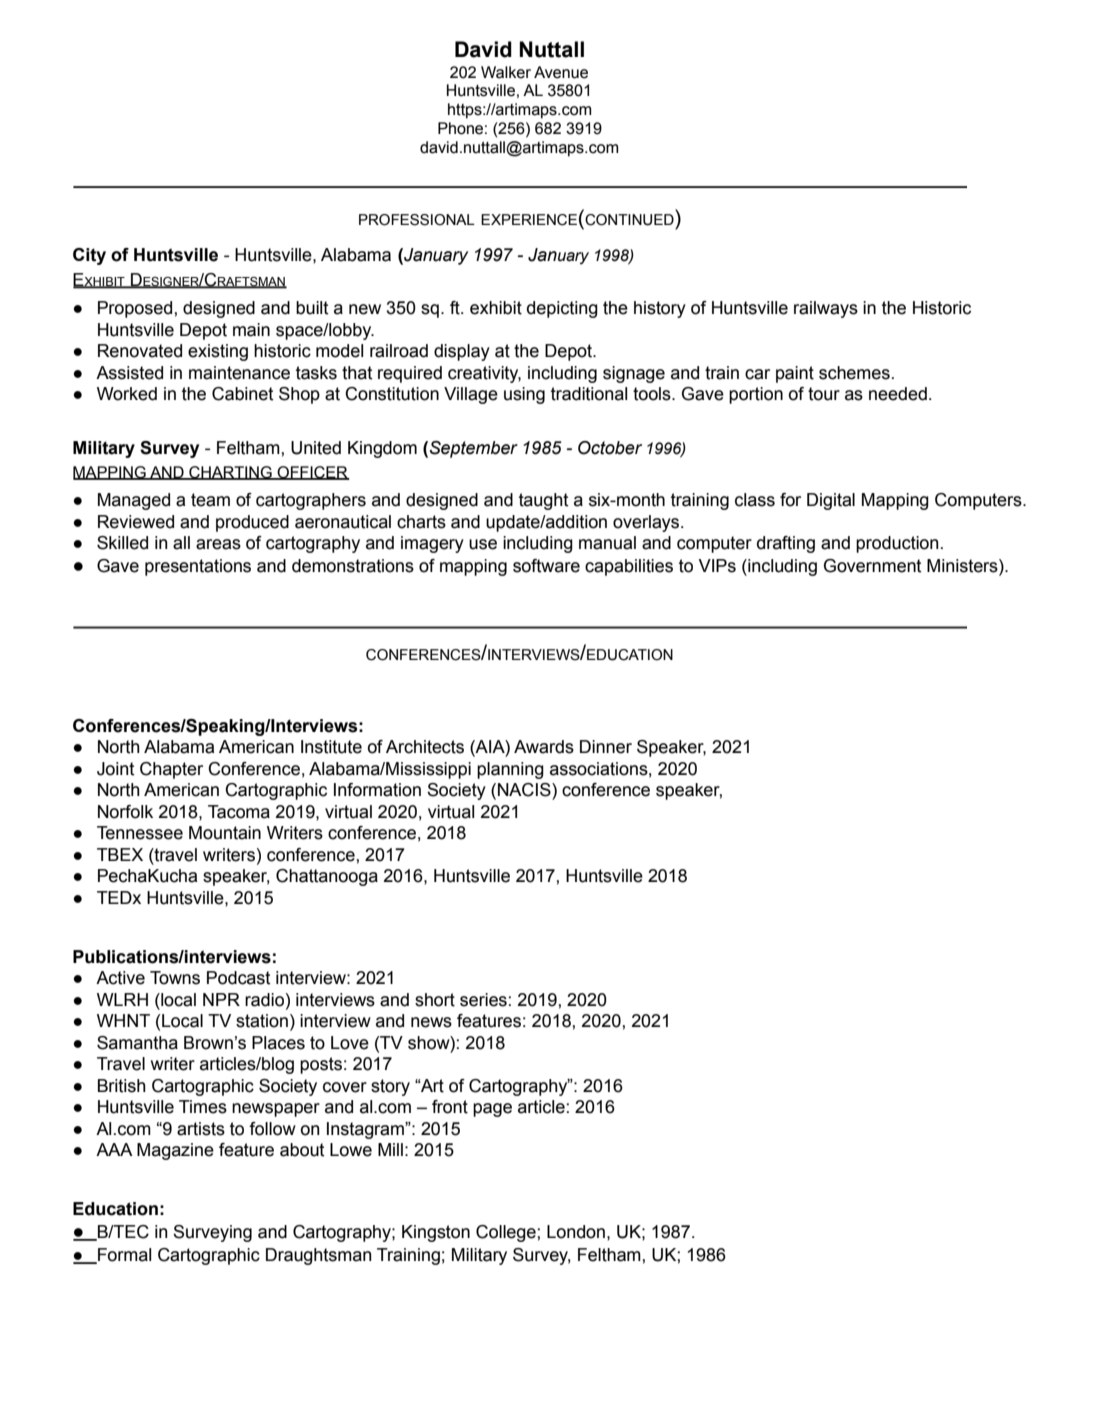 Image resolution: width=1096 pixels, height=1418 pixels. What do you see at coordinates (561, 72) in the document?
I see `Avenue` at bounding box center [561, 72].
